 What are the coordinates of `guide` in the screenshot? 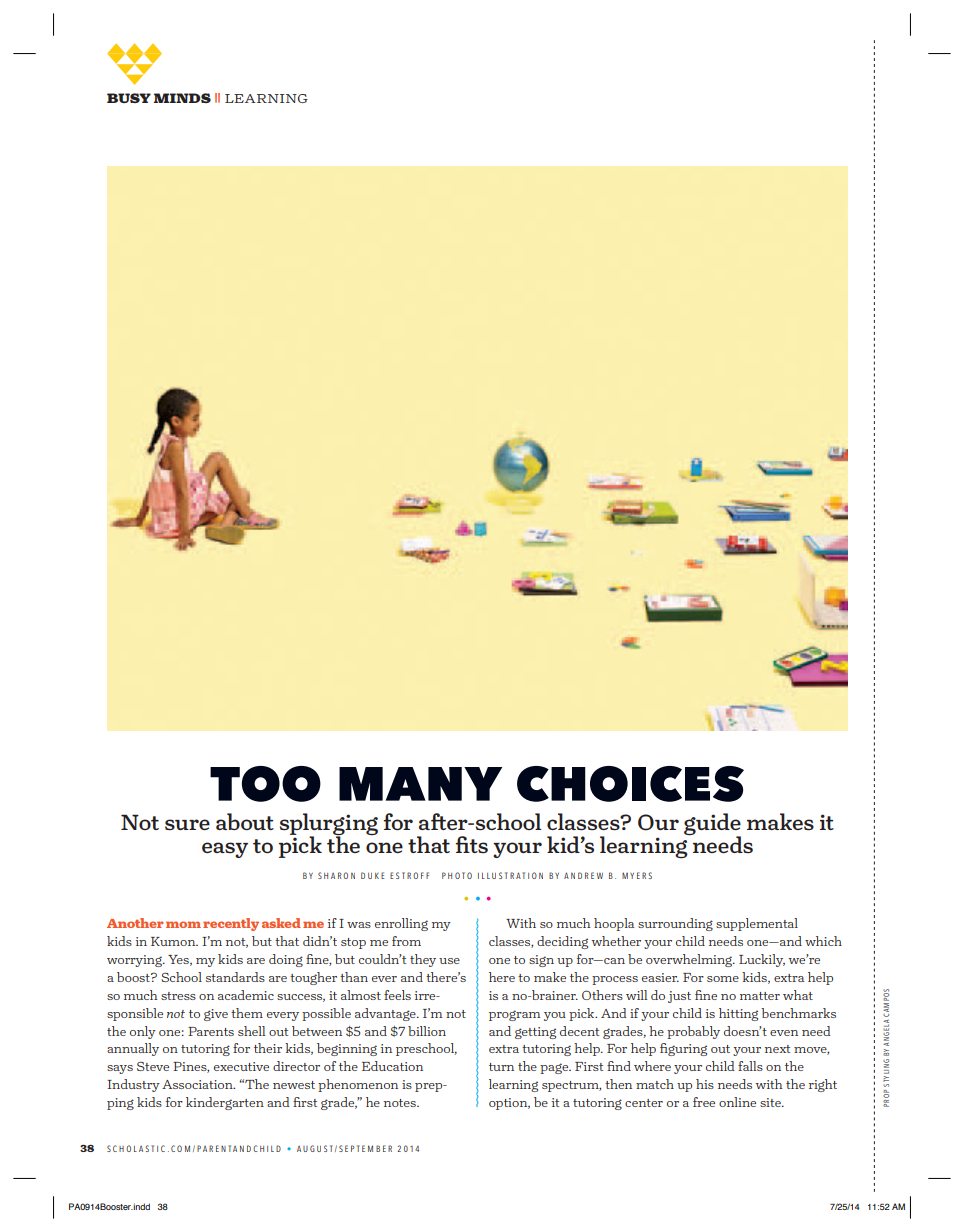 It's located at (712, 825).
